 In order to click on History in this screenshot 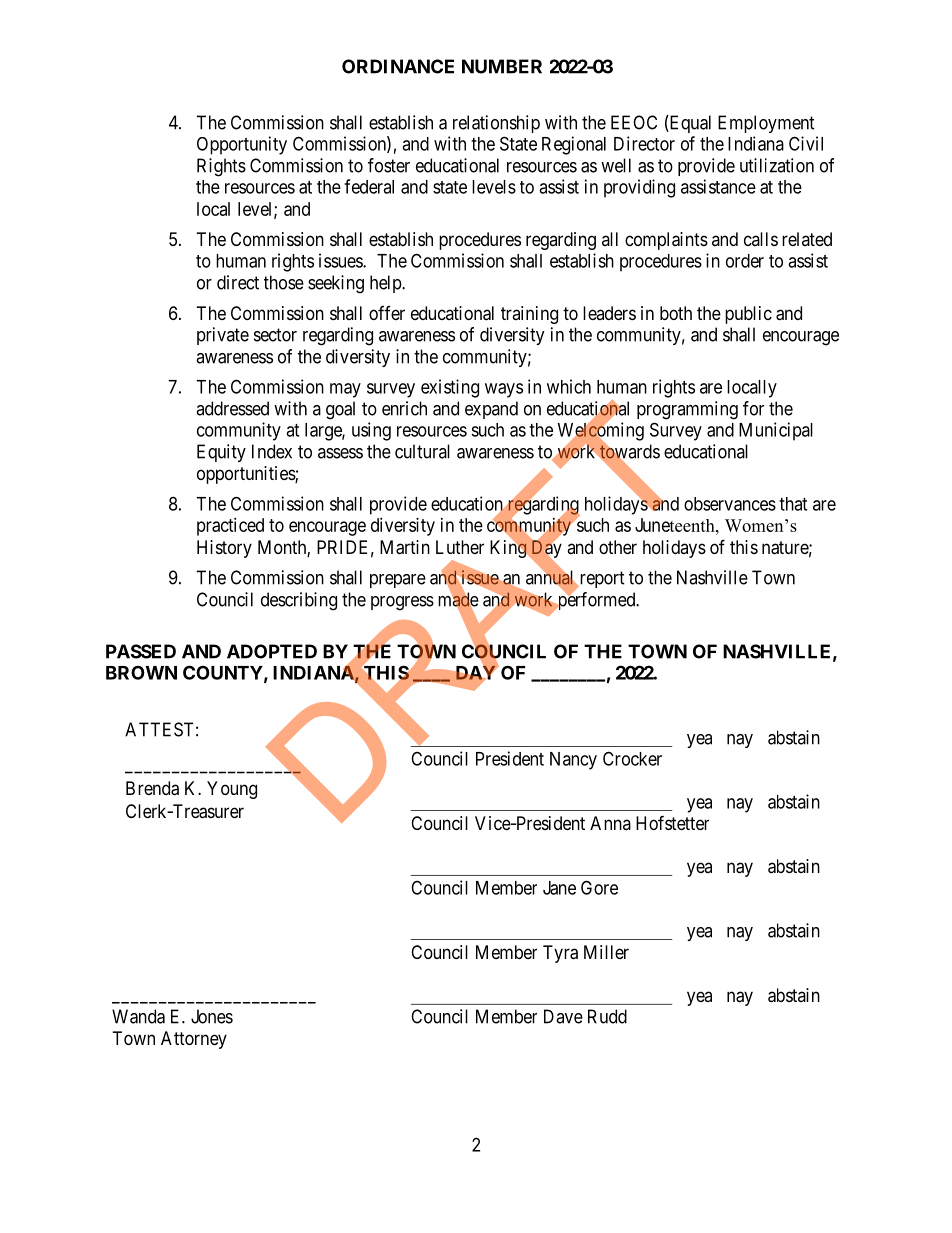, I will do `click(224, 549)`.
